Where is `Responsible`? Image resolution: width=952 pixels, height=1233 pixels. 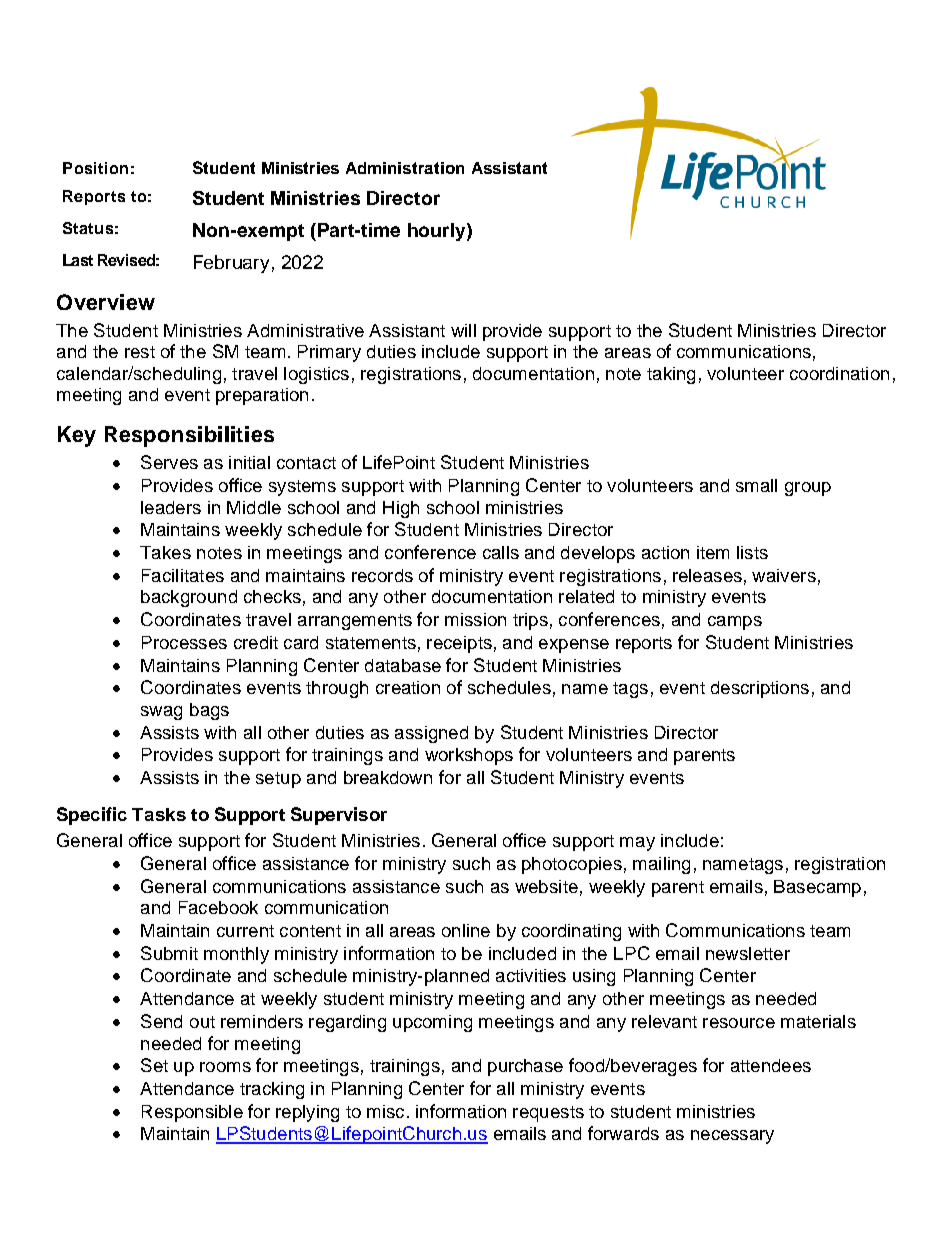 Responsible is located at coordinates (192, 1113).
